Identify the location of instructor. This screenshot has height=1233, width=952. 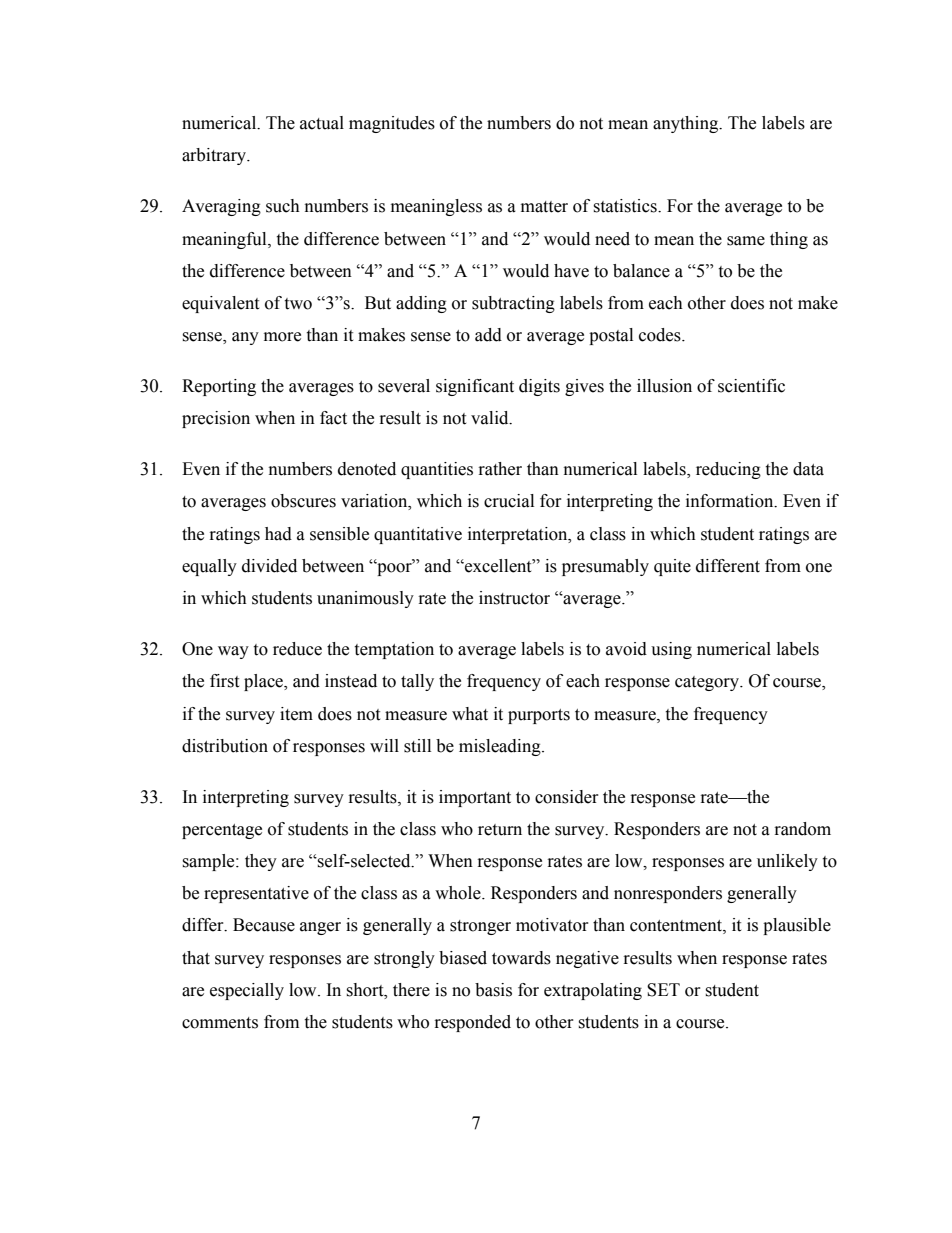
(514, 598).
